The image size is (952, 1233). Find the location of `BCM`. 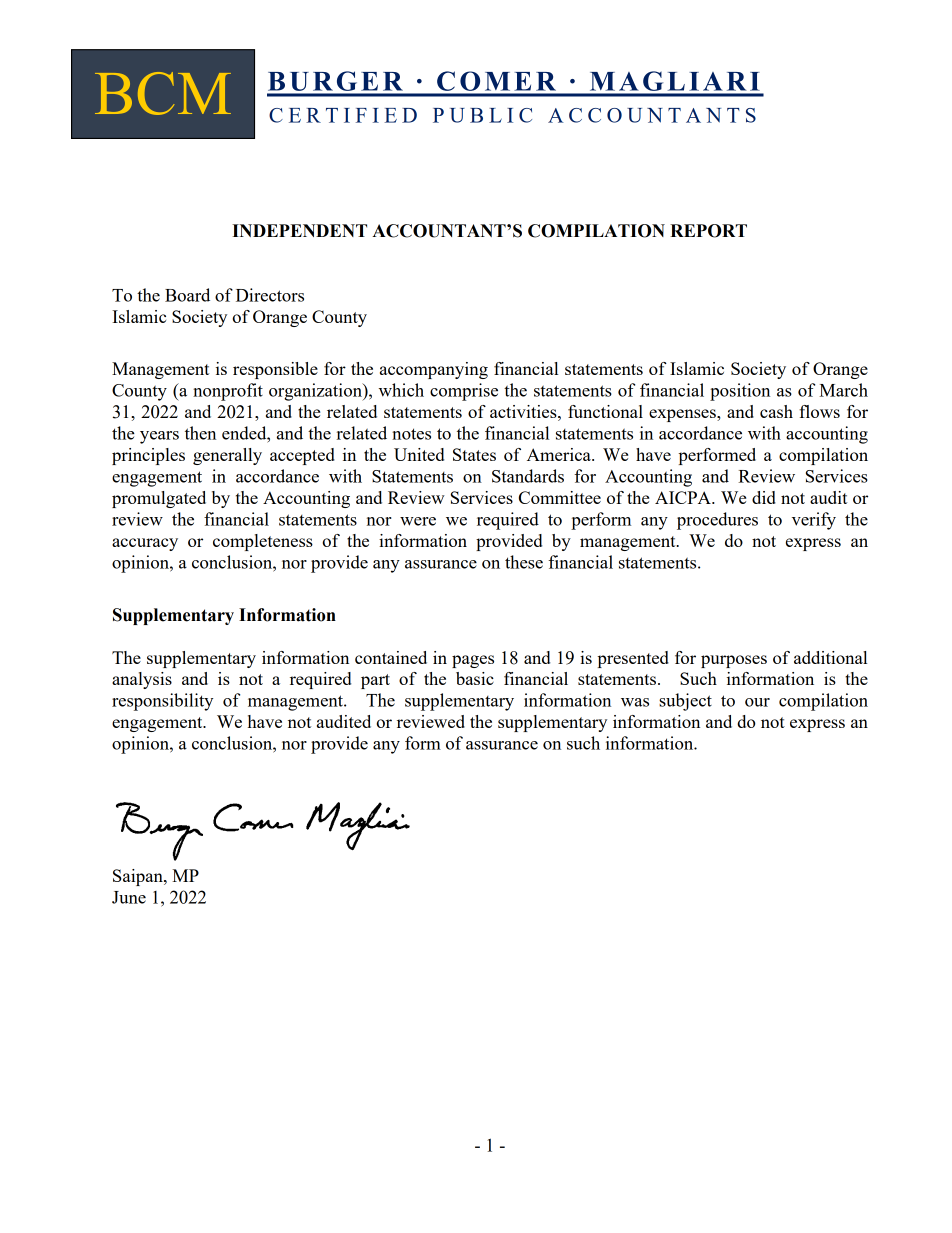

BCM is located at coordinates (163, 93).
